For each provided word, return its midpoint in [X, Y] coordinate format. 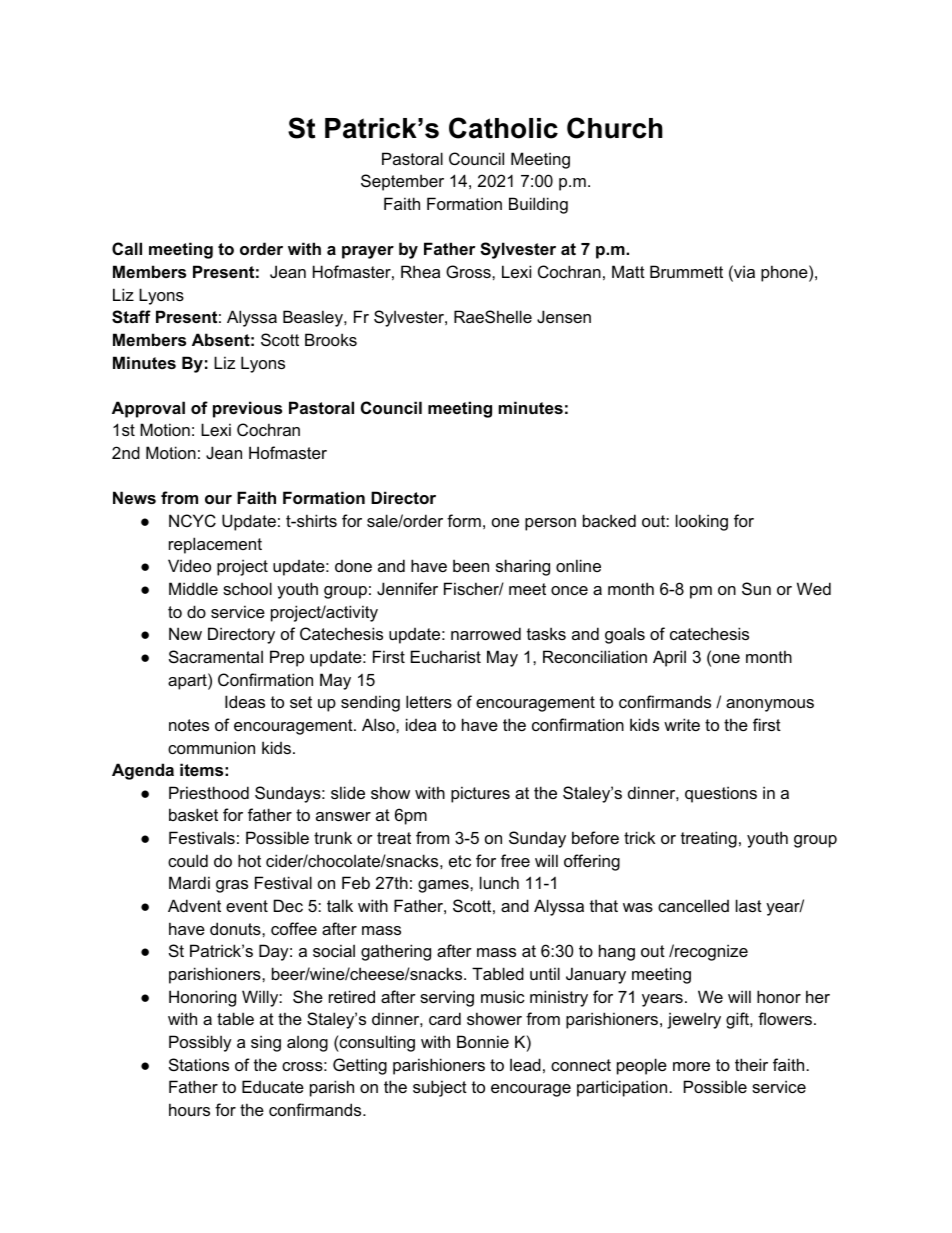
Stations [199, 1064]
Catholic [503, 128]
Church [615, 128]
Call [127, 248]
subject [440, 1088]
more [691, 1066]
